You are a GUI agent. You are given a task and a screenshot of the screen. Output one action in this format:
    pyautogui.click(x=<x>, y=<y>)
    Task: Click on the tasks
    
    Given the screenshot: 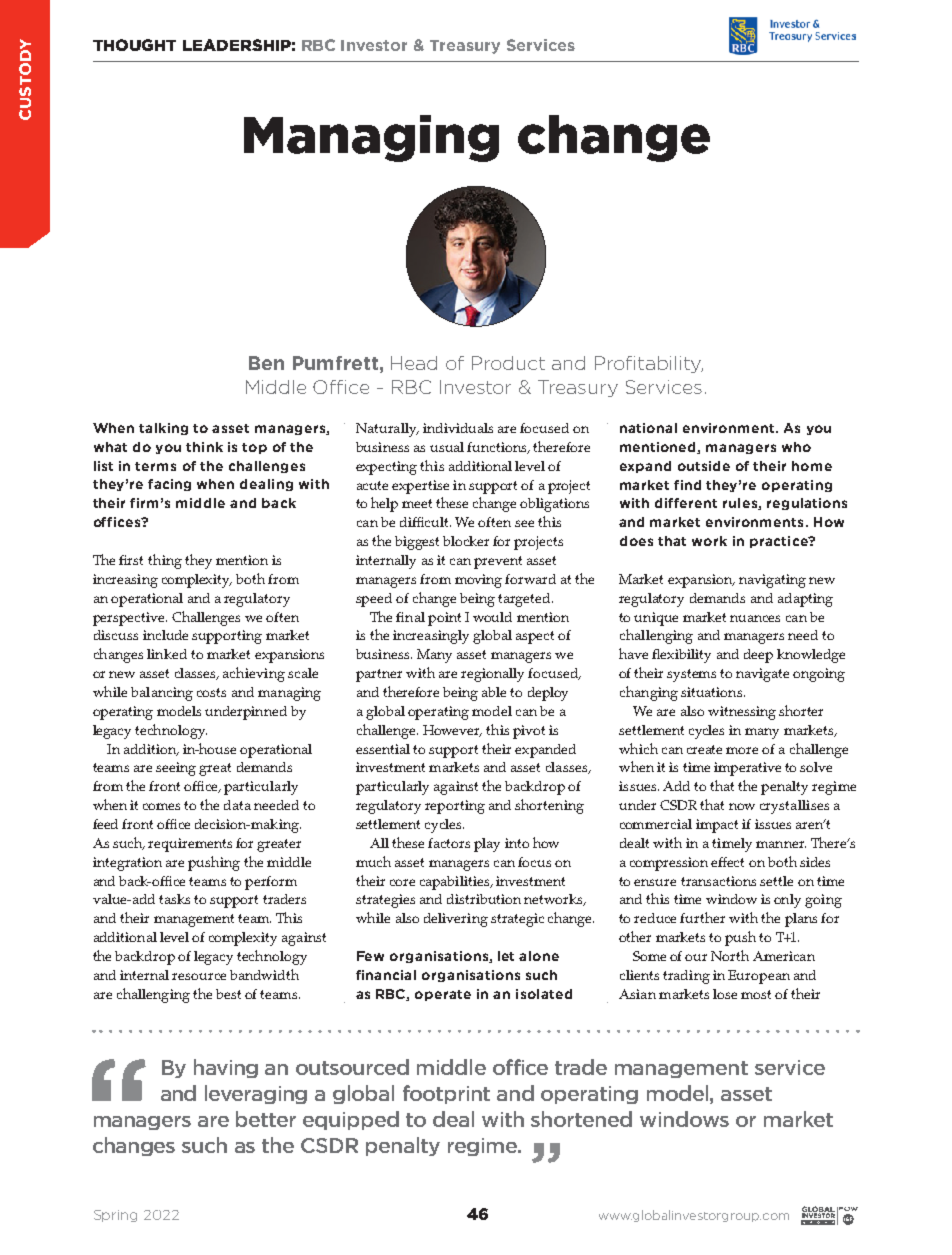 What is the action you would take?
    pyautogui.click(x=174, y=899)
